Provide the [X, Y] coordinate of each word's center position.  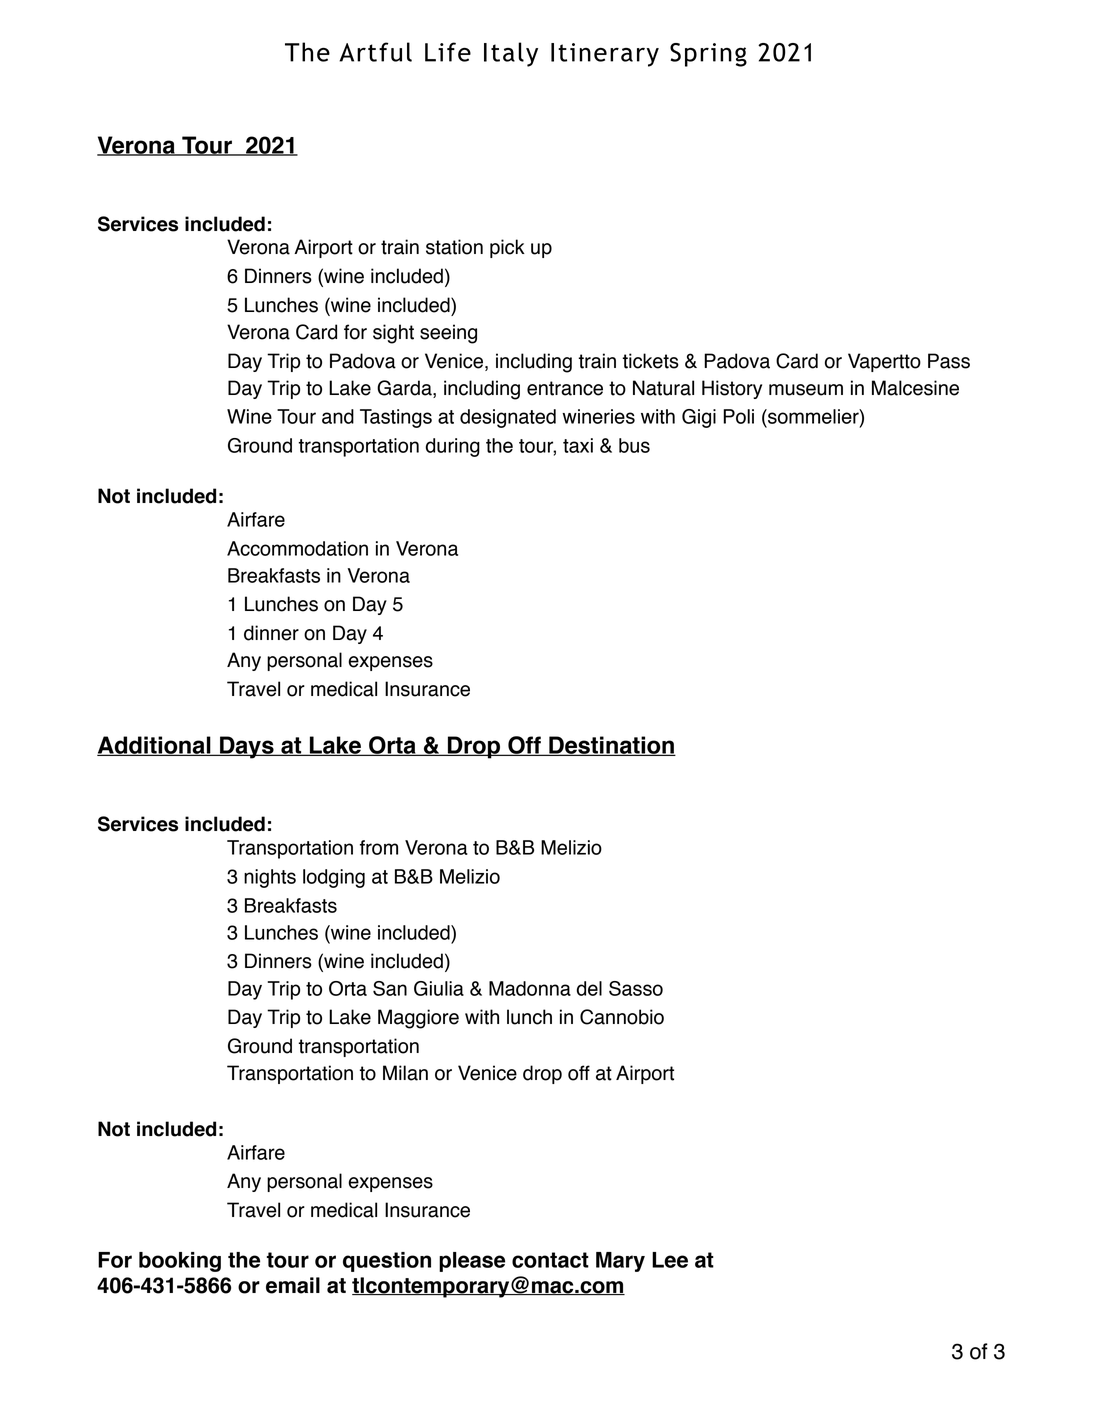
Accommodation [297, 548]
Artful [375, 52]
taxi [578, 445]
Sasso [636, 988]
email [293, 1285]
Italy [511, 54]
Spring [708, 55]
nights [270, 878]
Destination [611, 746]
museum [806, 390]
